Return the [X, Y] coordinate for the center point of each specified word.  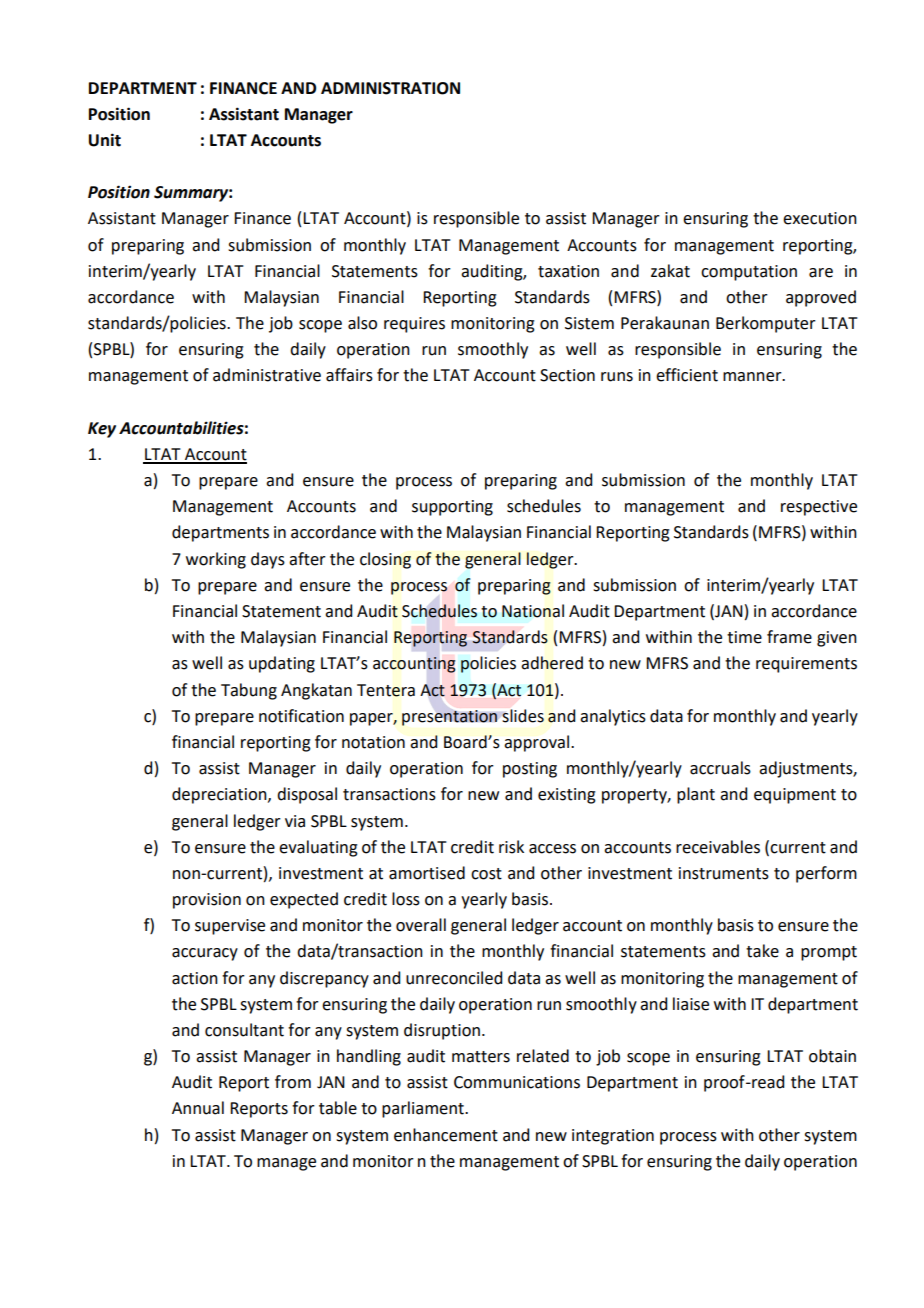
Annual [198, 1108]
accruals [720, 768]
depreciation [220, 795]
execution [820, 218]
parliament [424, 1109]
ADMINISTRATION [390, 88]
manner [753, 377]
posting [530, 770]
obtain [832, 1056]
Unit [105, 140]
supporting [452, 508]
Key [102, 430]
